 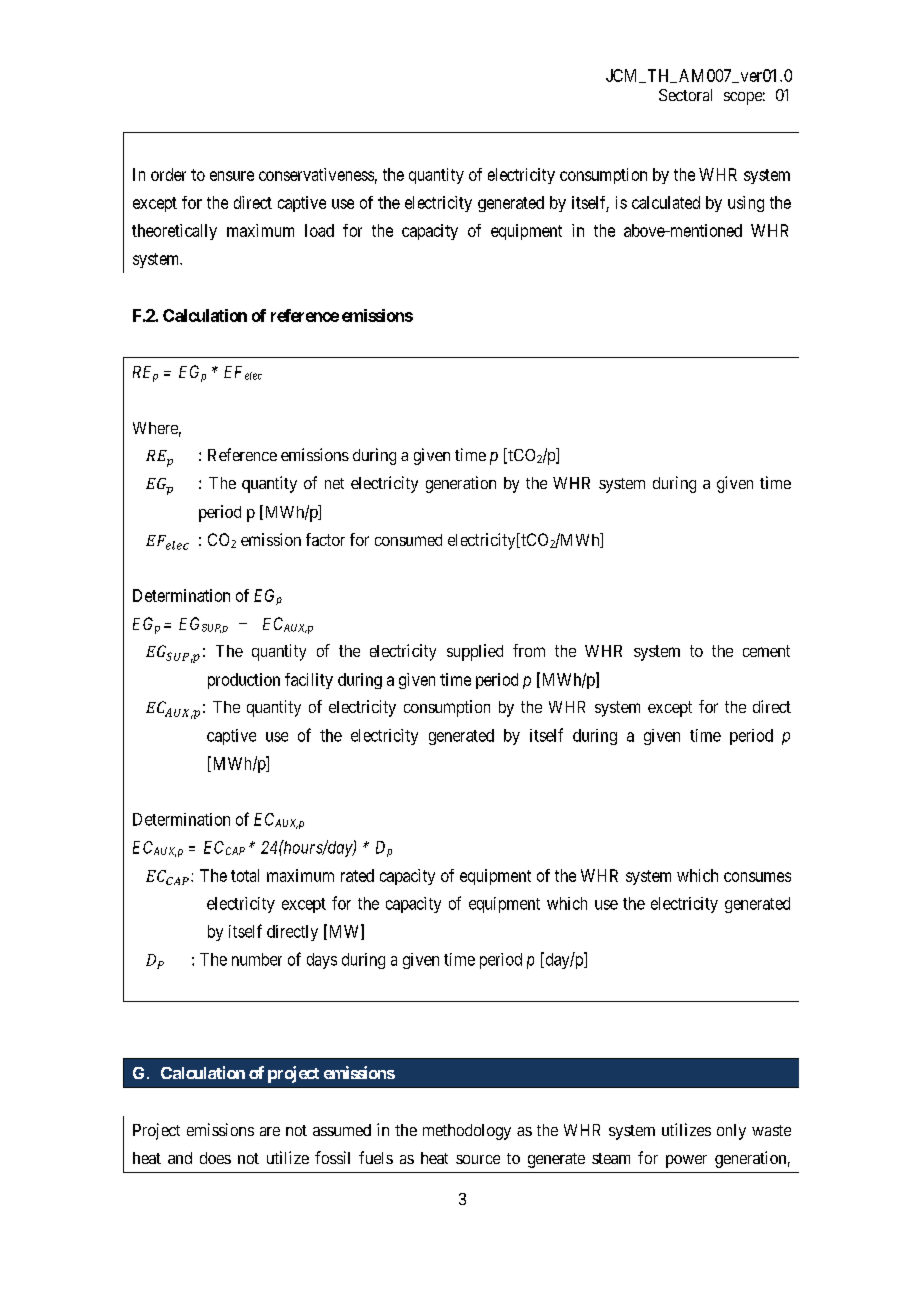 I want to click on methodology, so click(x=467, y=1132).
